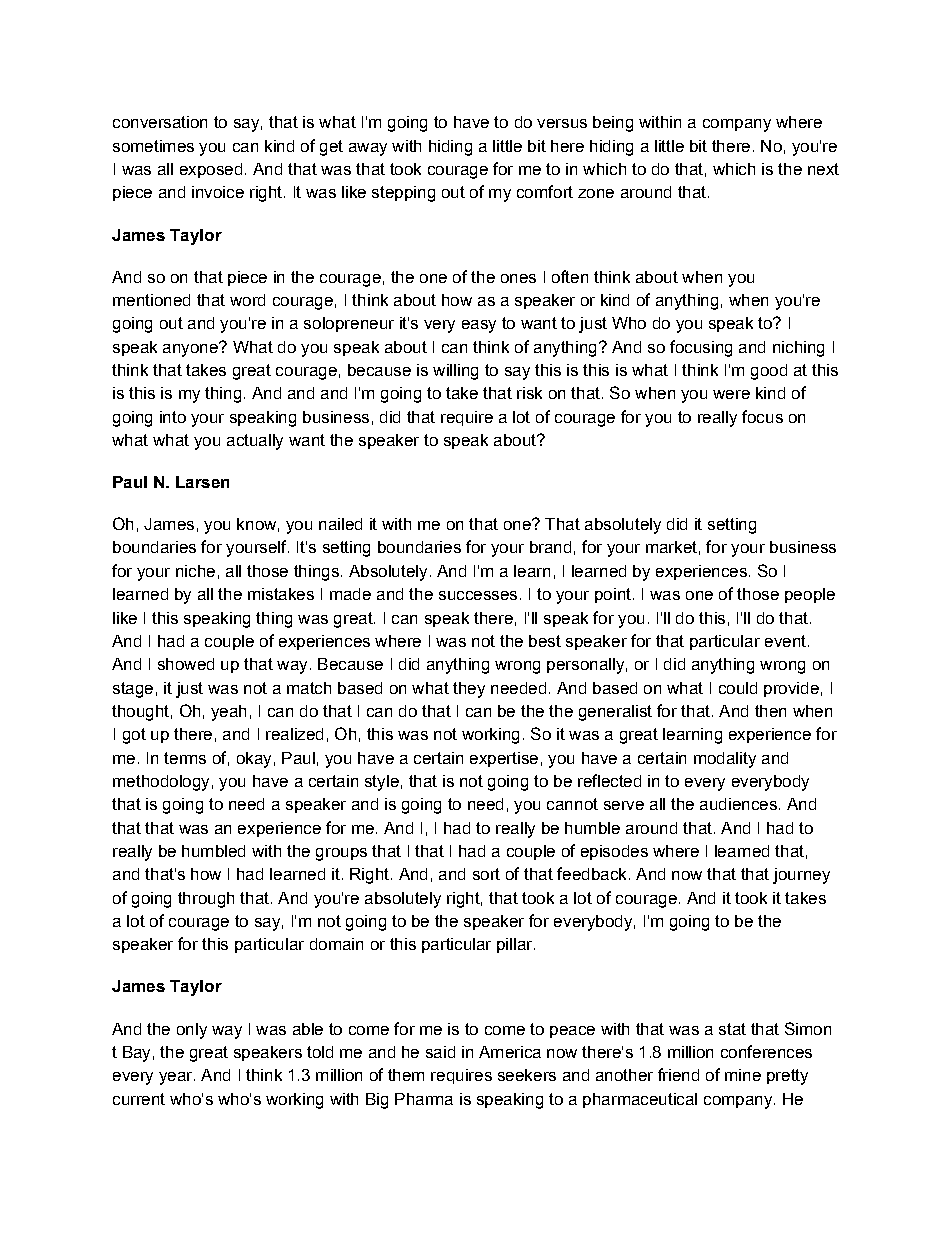  What do you see at coordinates (731, 394) in the screenshot?
I see `were` at bounding box center [731, 394].
